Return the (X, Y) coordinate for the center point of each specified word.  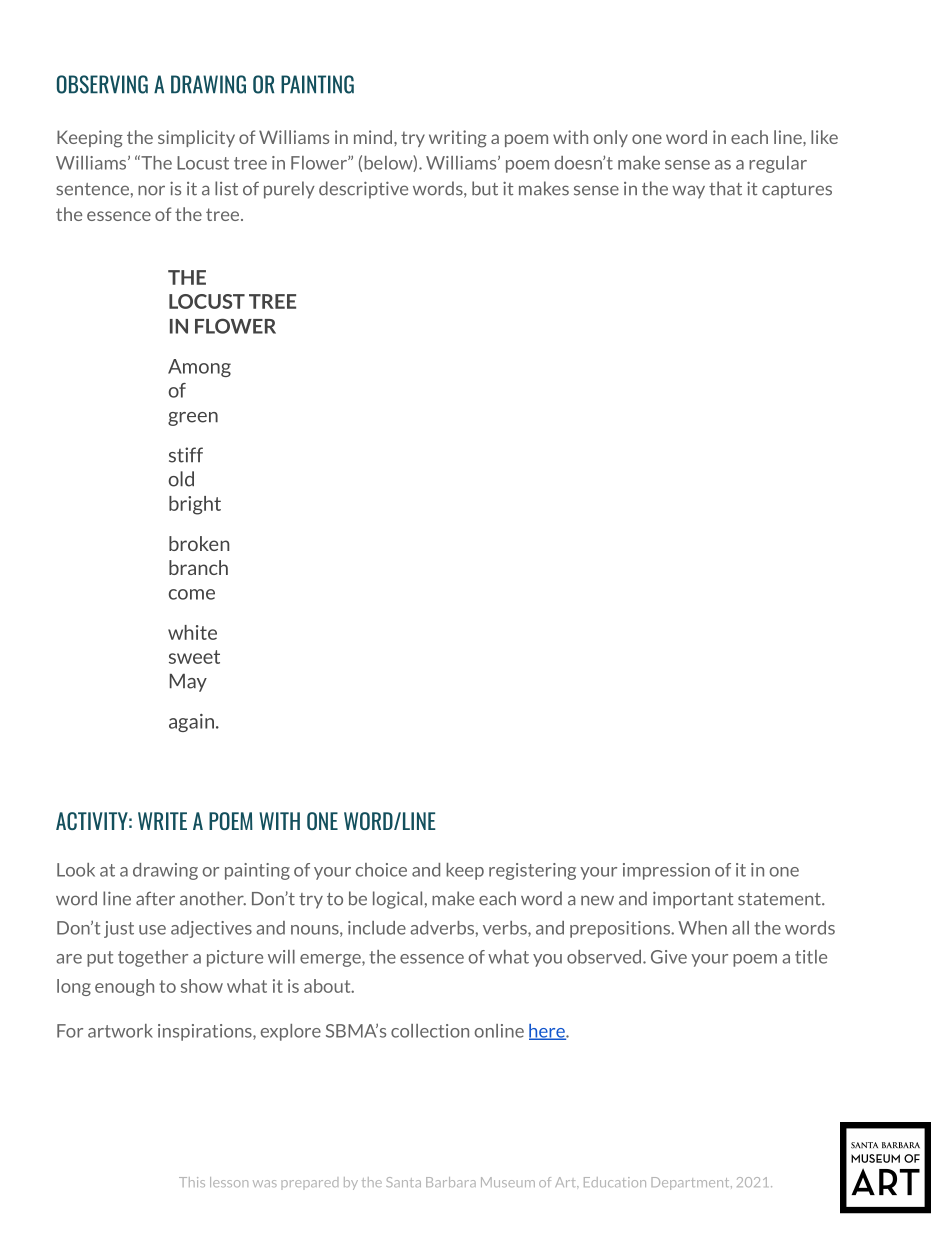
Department (691, 1183)
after (155, 899)
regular (778, 164)
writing (458, 139)
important (693, 900)
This (192, 1182)
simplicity (196, 138)
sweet (194, 657)
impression (666, 871)
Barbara (451, 1182)
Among (199, 368)
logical (397, 900)
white (192, 632)
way (688, 192)
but (485, 188)
